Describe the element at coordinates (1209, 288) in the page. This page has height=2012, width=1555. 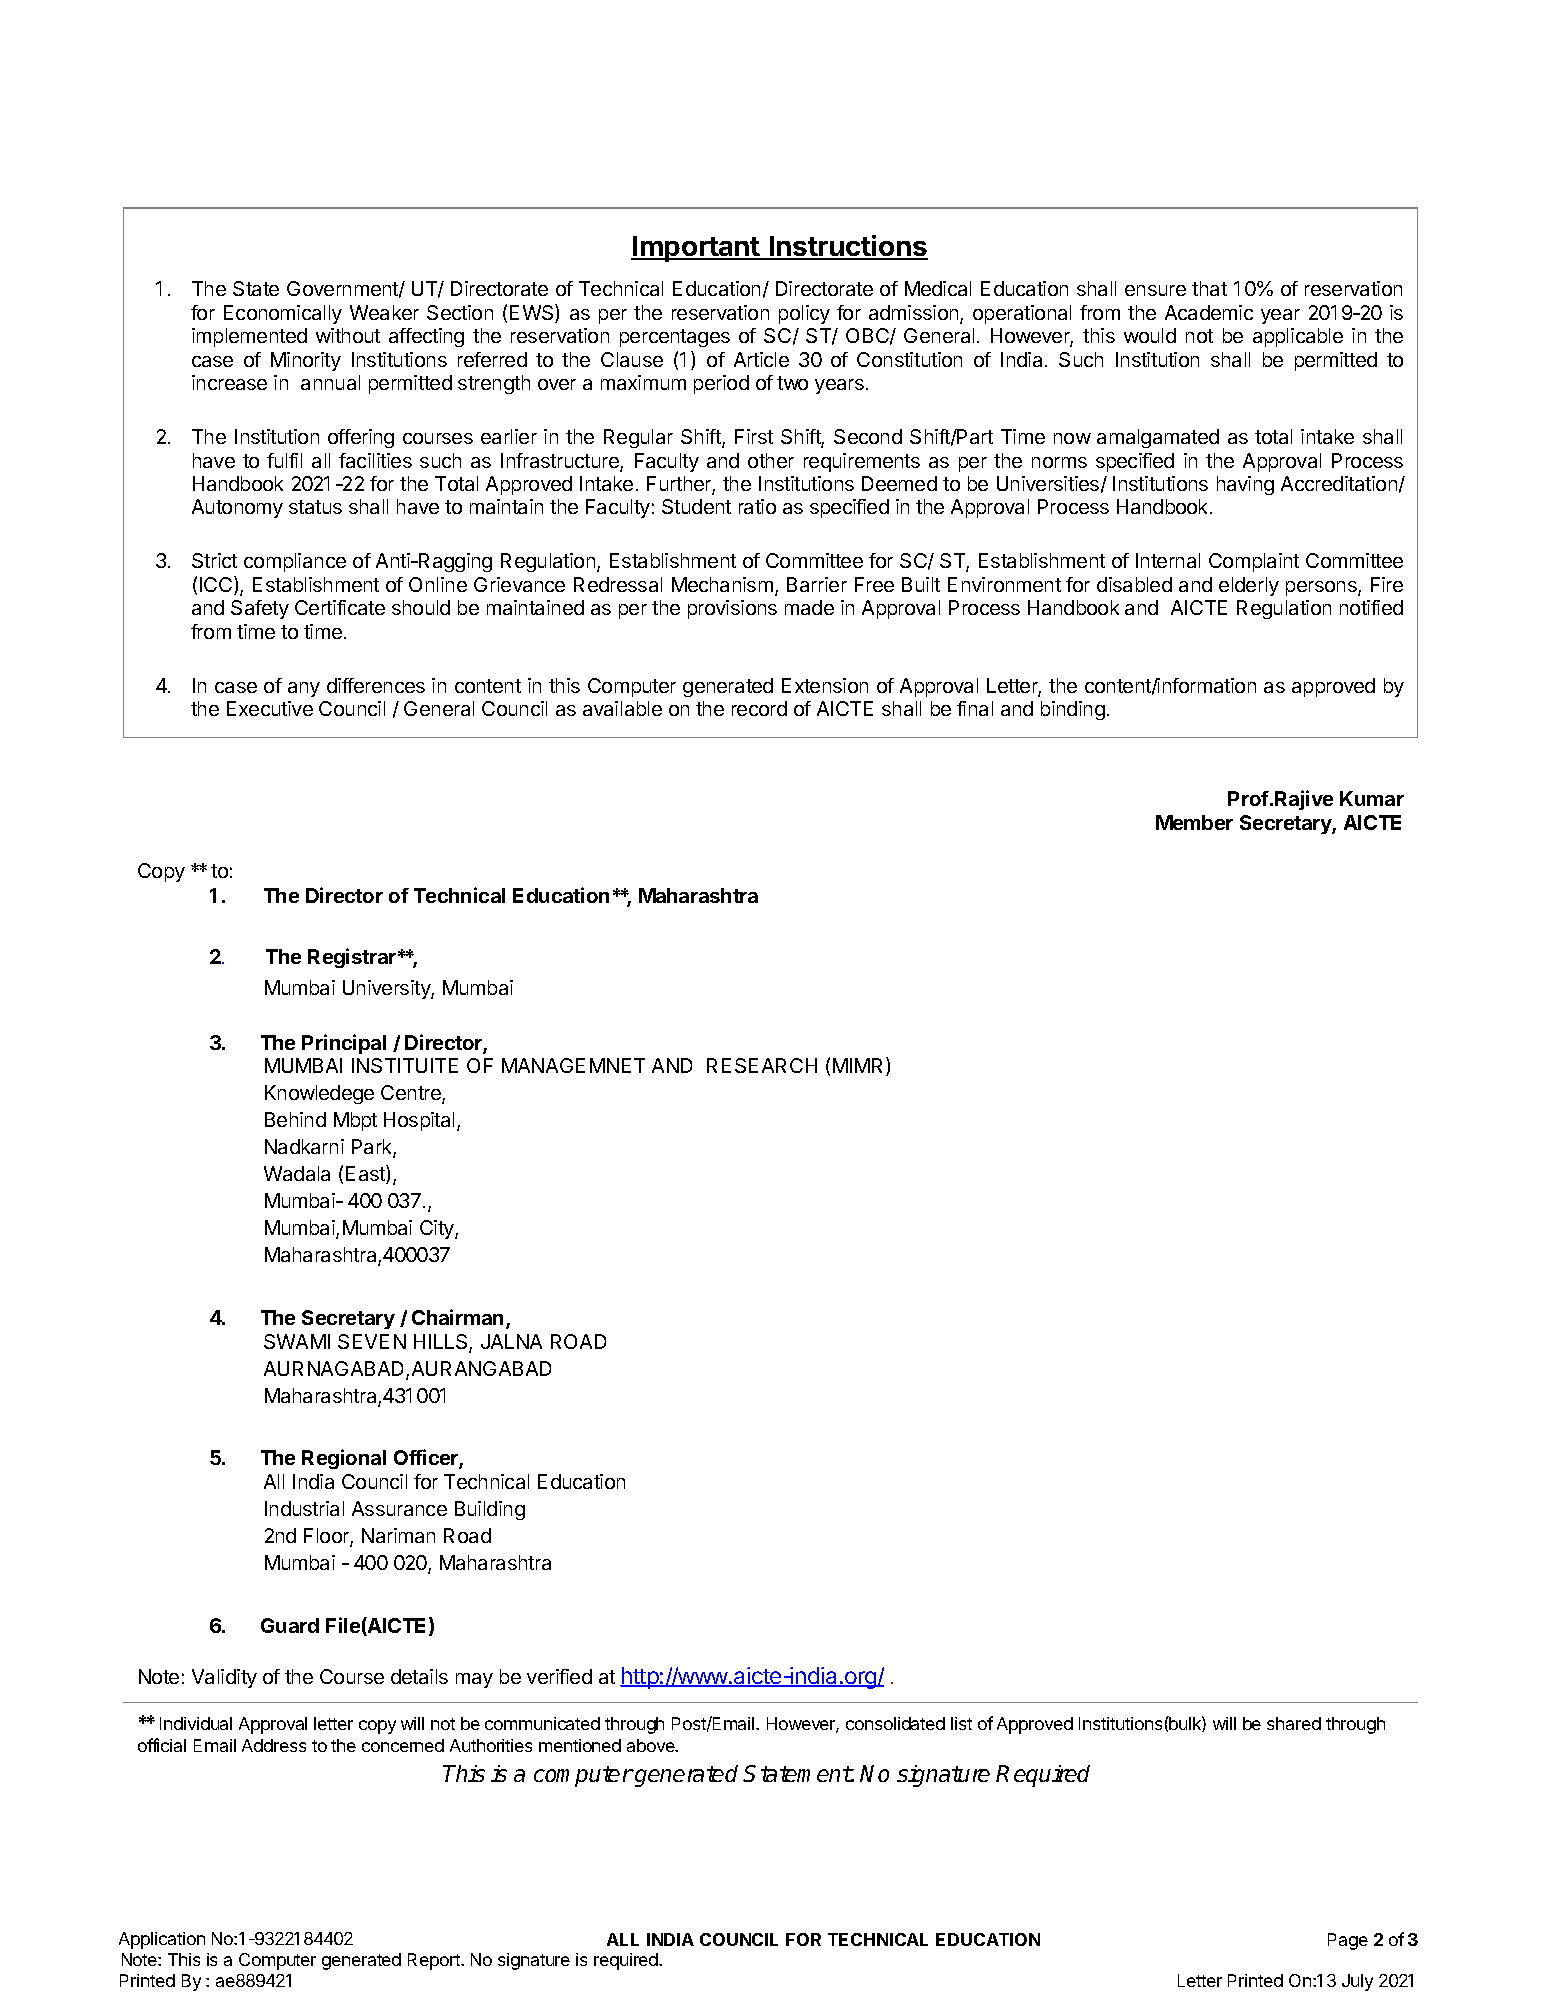
I see `that` at that location.
